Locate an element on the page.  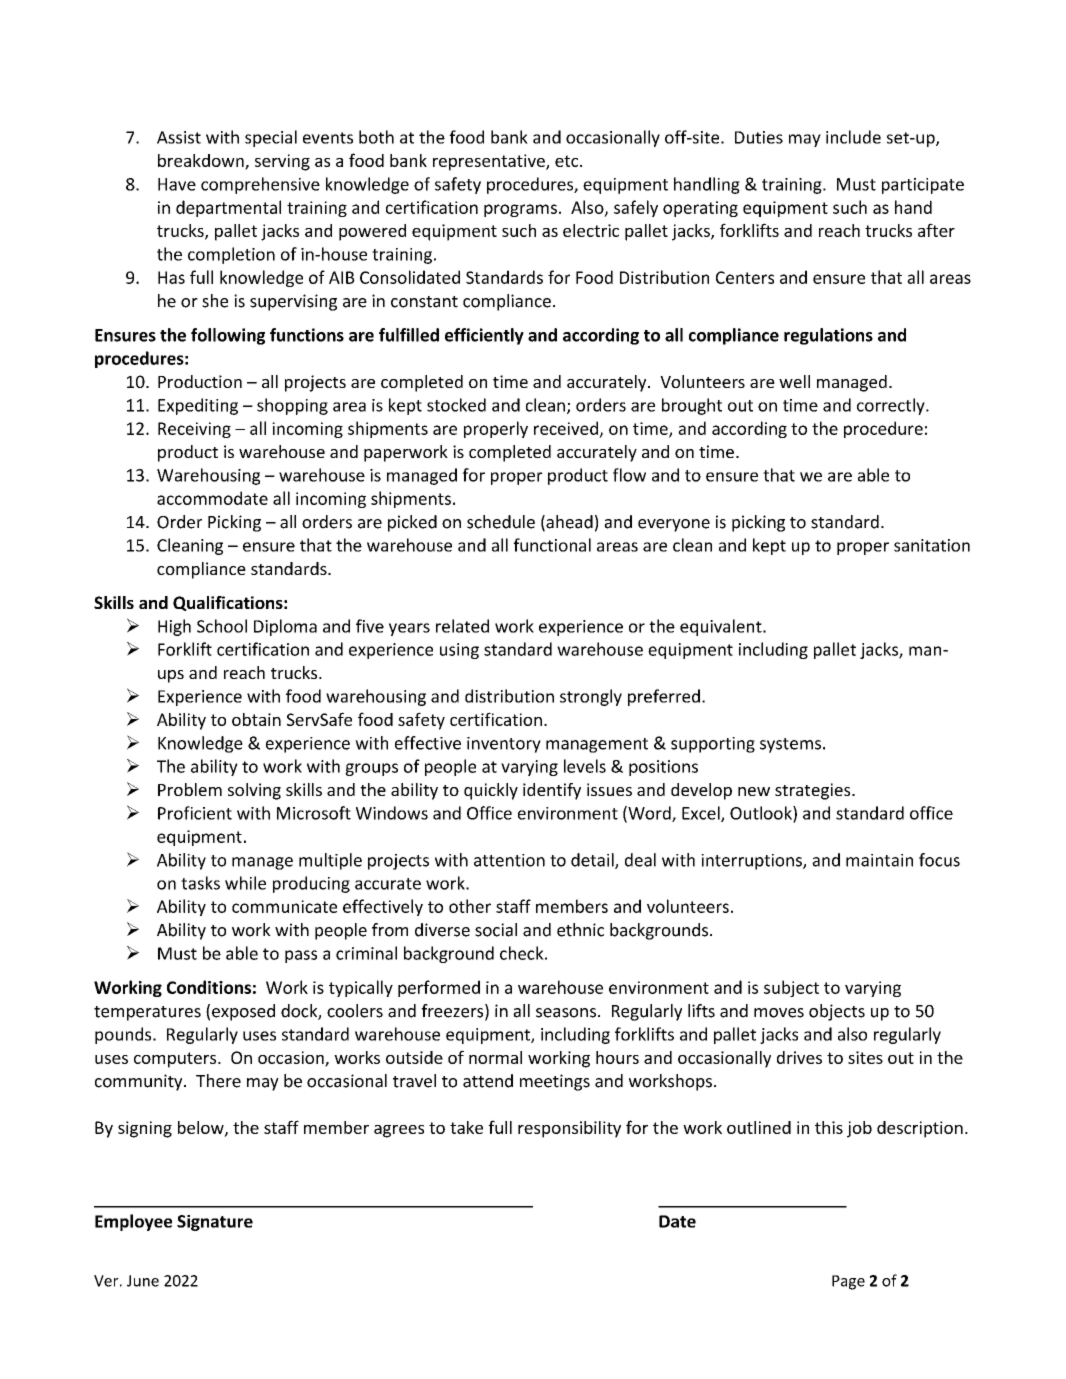
responsibility is located at coordinates (569, 1129).
